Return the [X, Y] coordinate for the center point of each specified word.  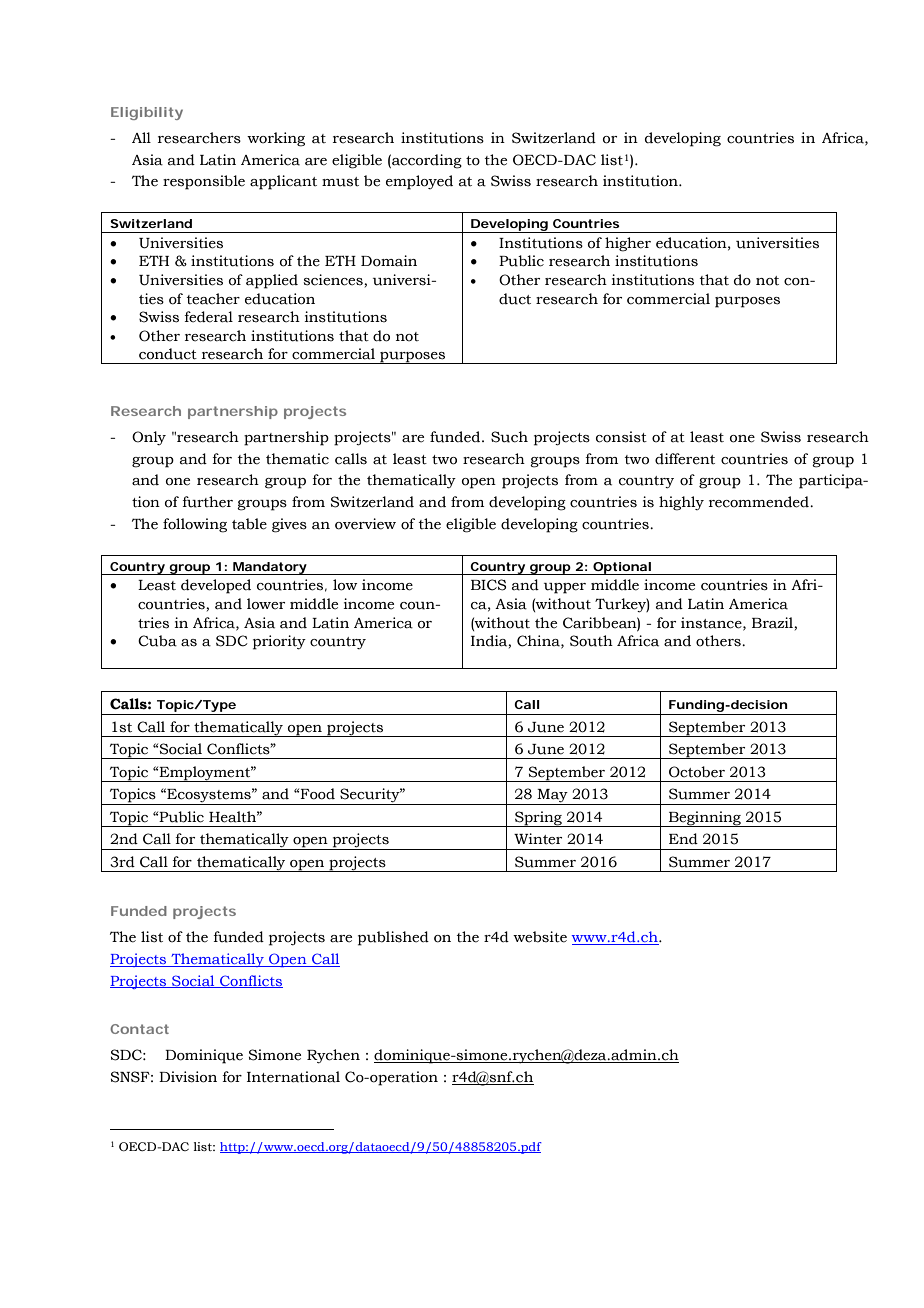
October [697, 772]
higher [628, 244]
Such [509, 437]
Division [188, 1077]
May [553, 797]
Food [317, 794]
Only [149, 438]
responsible [204, 182]
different [685, 459]
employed [419, 182]
